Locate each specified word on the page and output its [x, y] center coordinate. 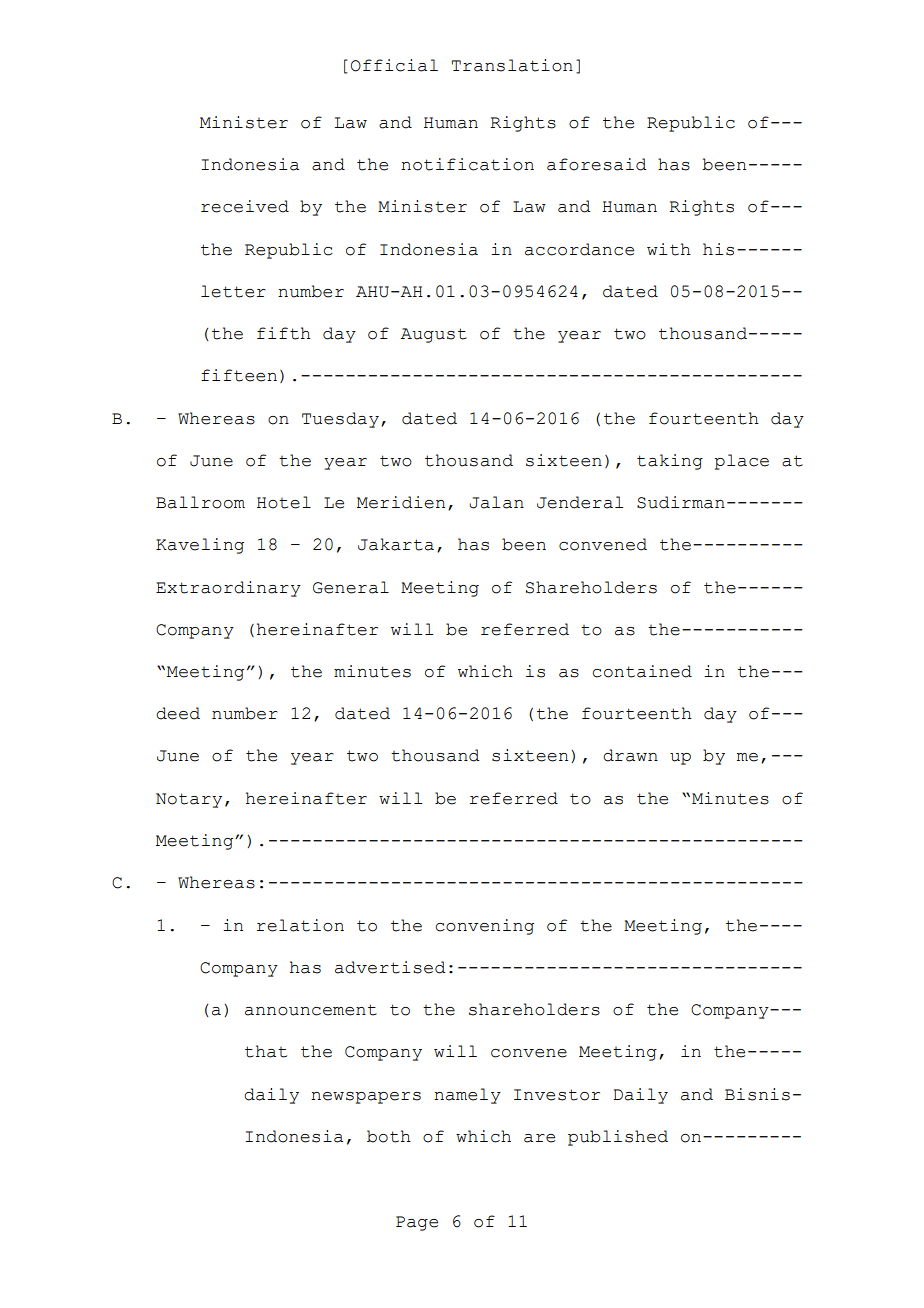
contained [642, 671]
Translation [512, 65]
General [351, 587]
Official [394, 65]
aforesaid [597, 164]
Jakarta [396, 544]
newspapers [366, 1098]
